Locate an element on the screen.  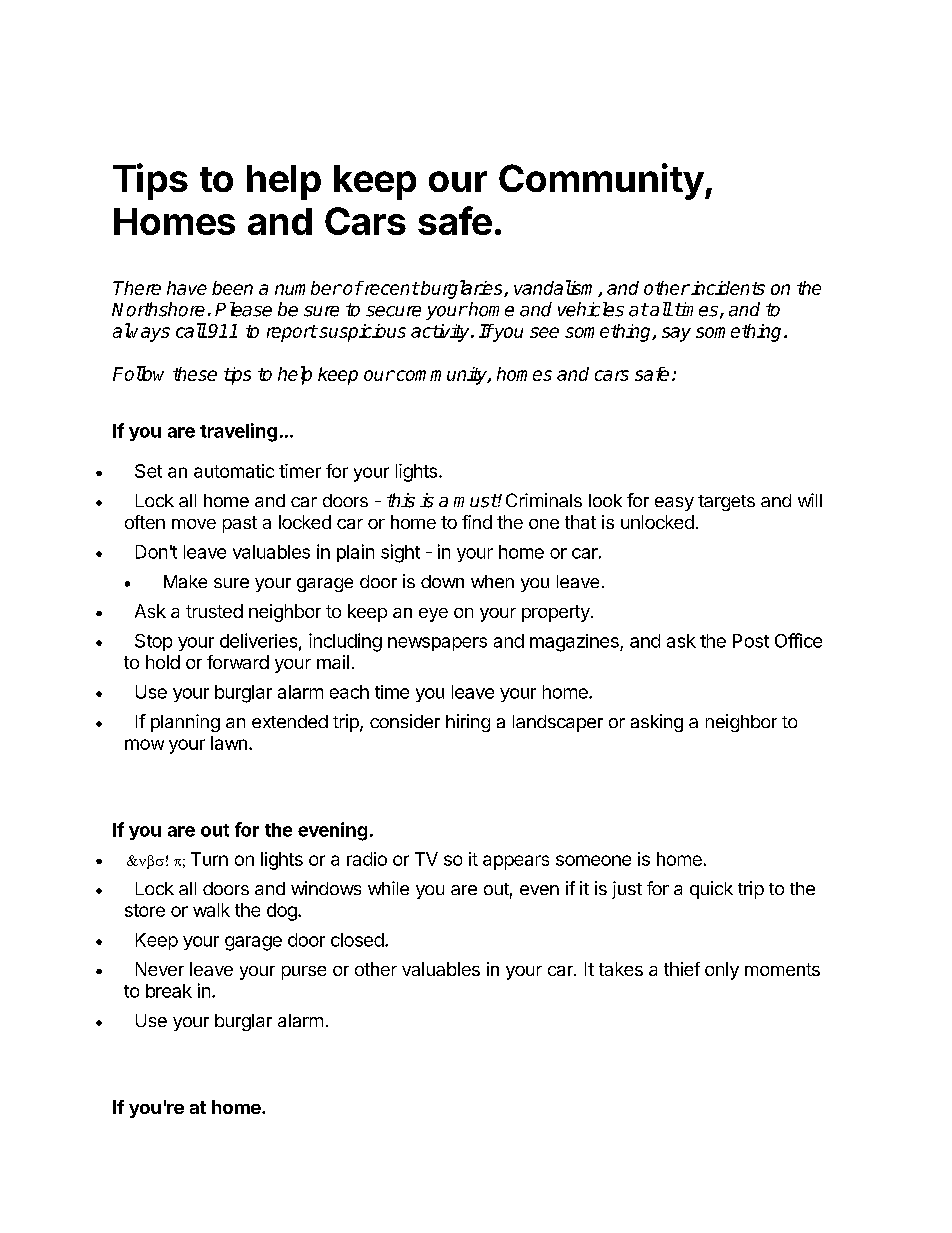
asking is located at coordinates (657, 723).
